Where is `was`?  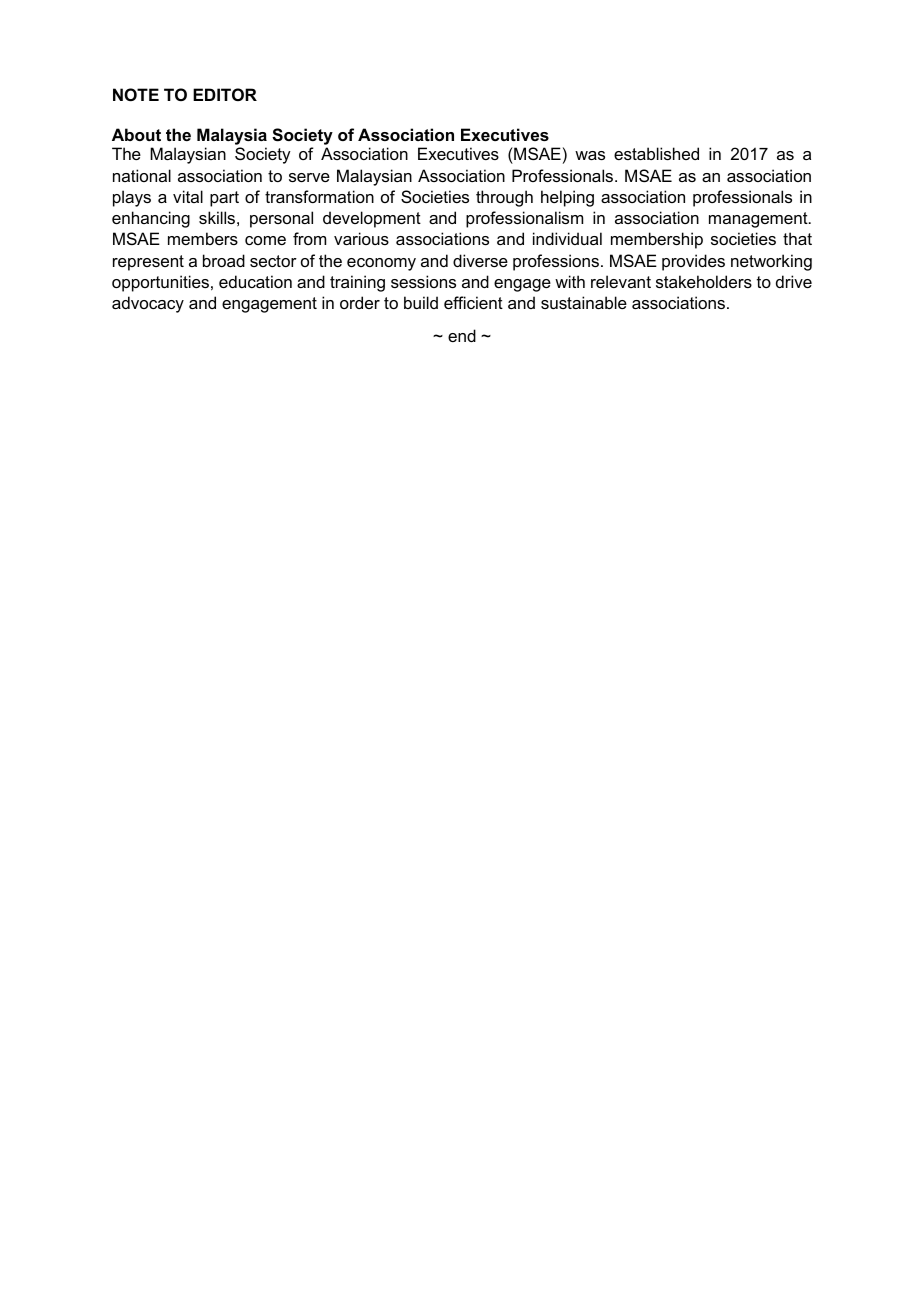 was is located at coordinates (590, 155).
